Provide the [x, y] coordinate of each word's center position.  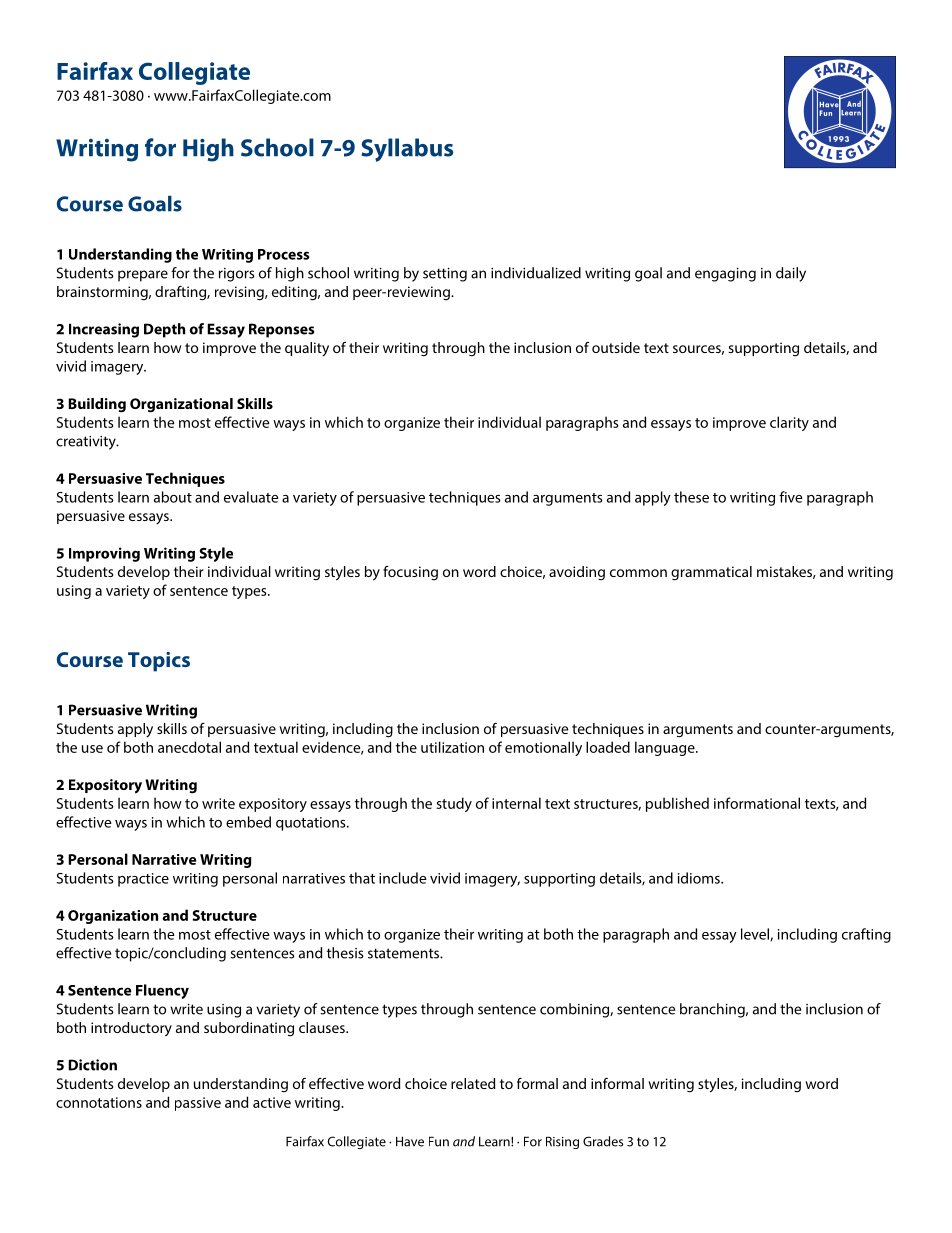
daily [791, 274]
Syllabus [407, 150]
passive [198, 1104]
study [454, 804]
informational [757, 803]
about [173, 497]
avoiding [577, 573]
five [791, 497]
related [473, 1083]
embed [248, 822]
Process [284, 254]
